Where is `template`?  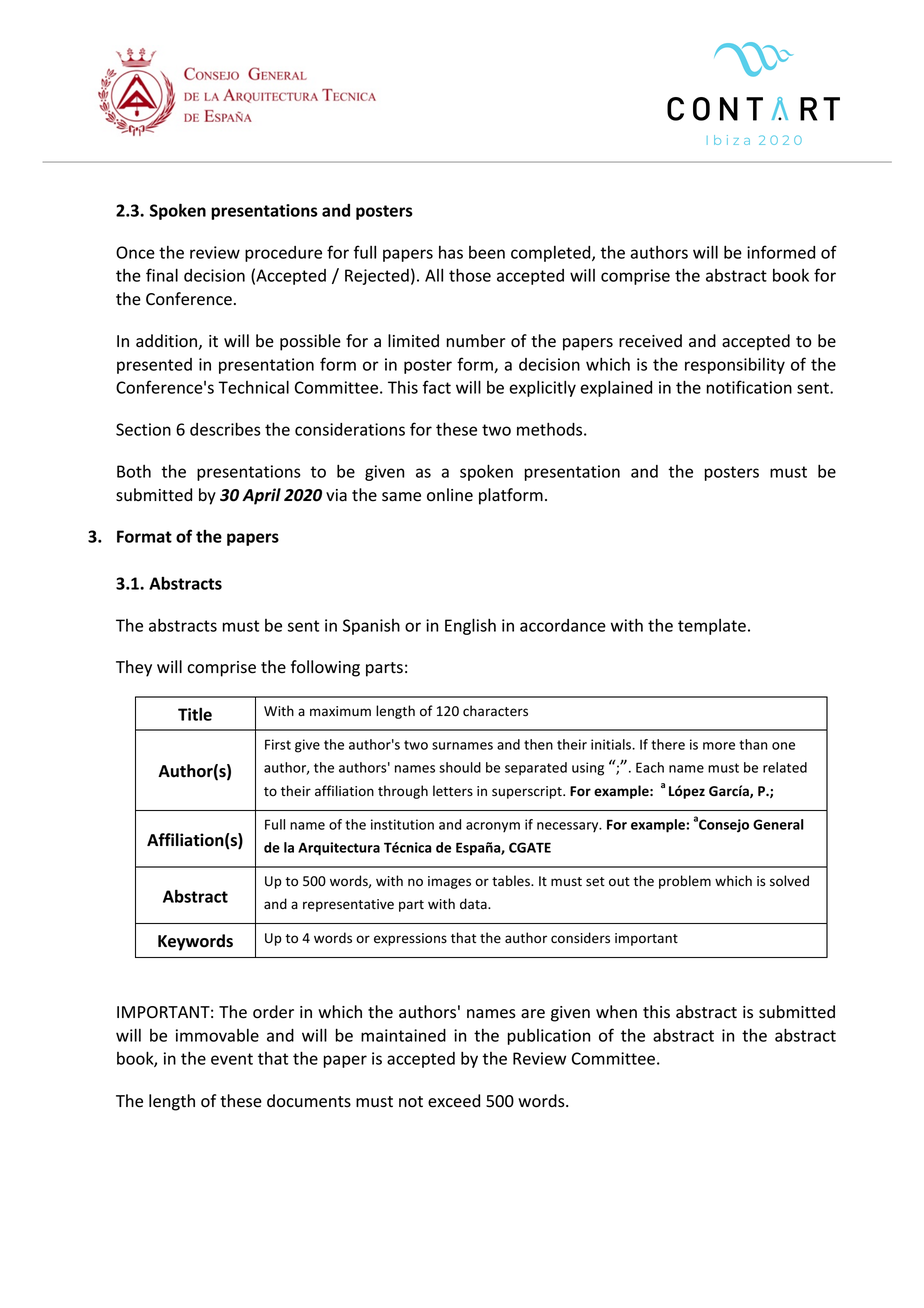
template is located at coordinates (712, 627).
